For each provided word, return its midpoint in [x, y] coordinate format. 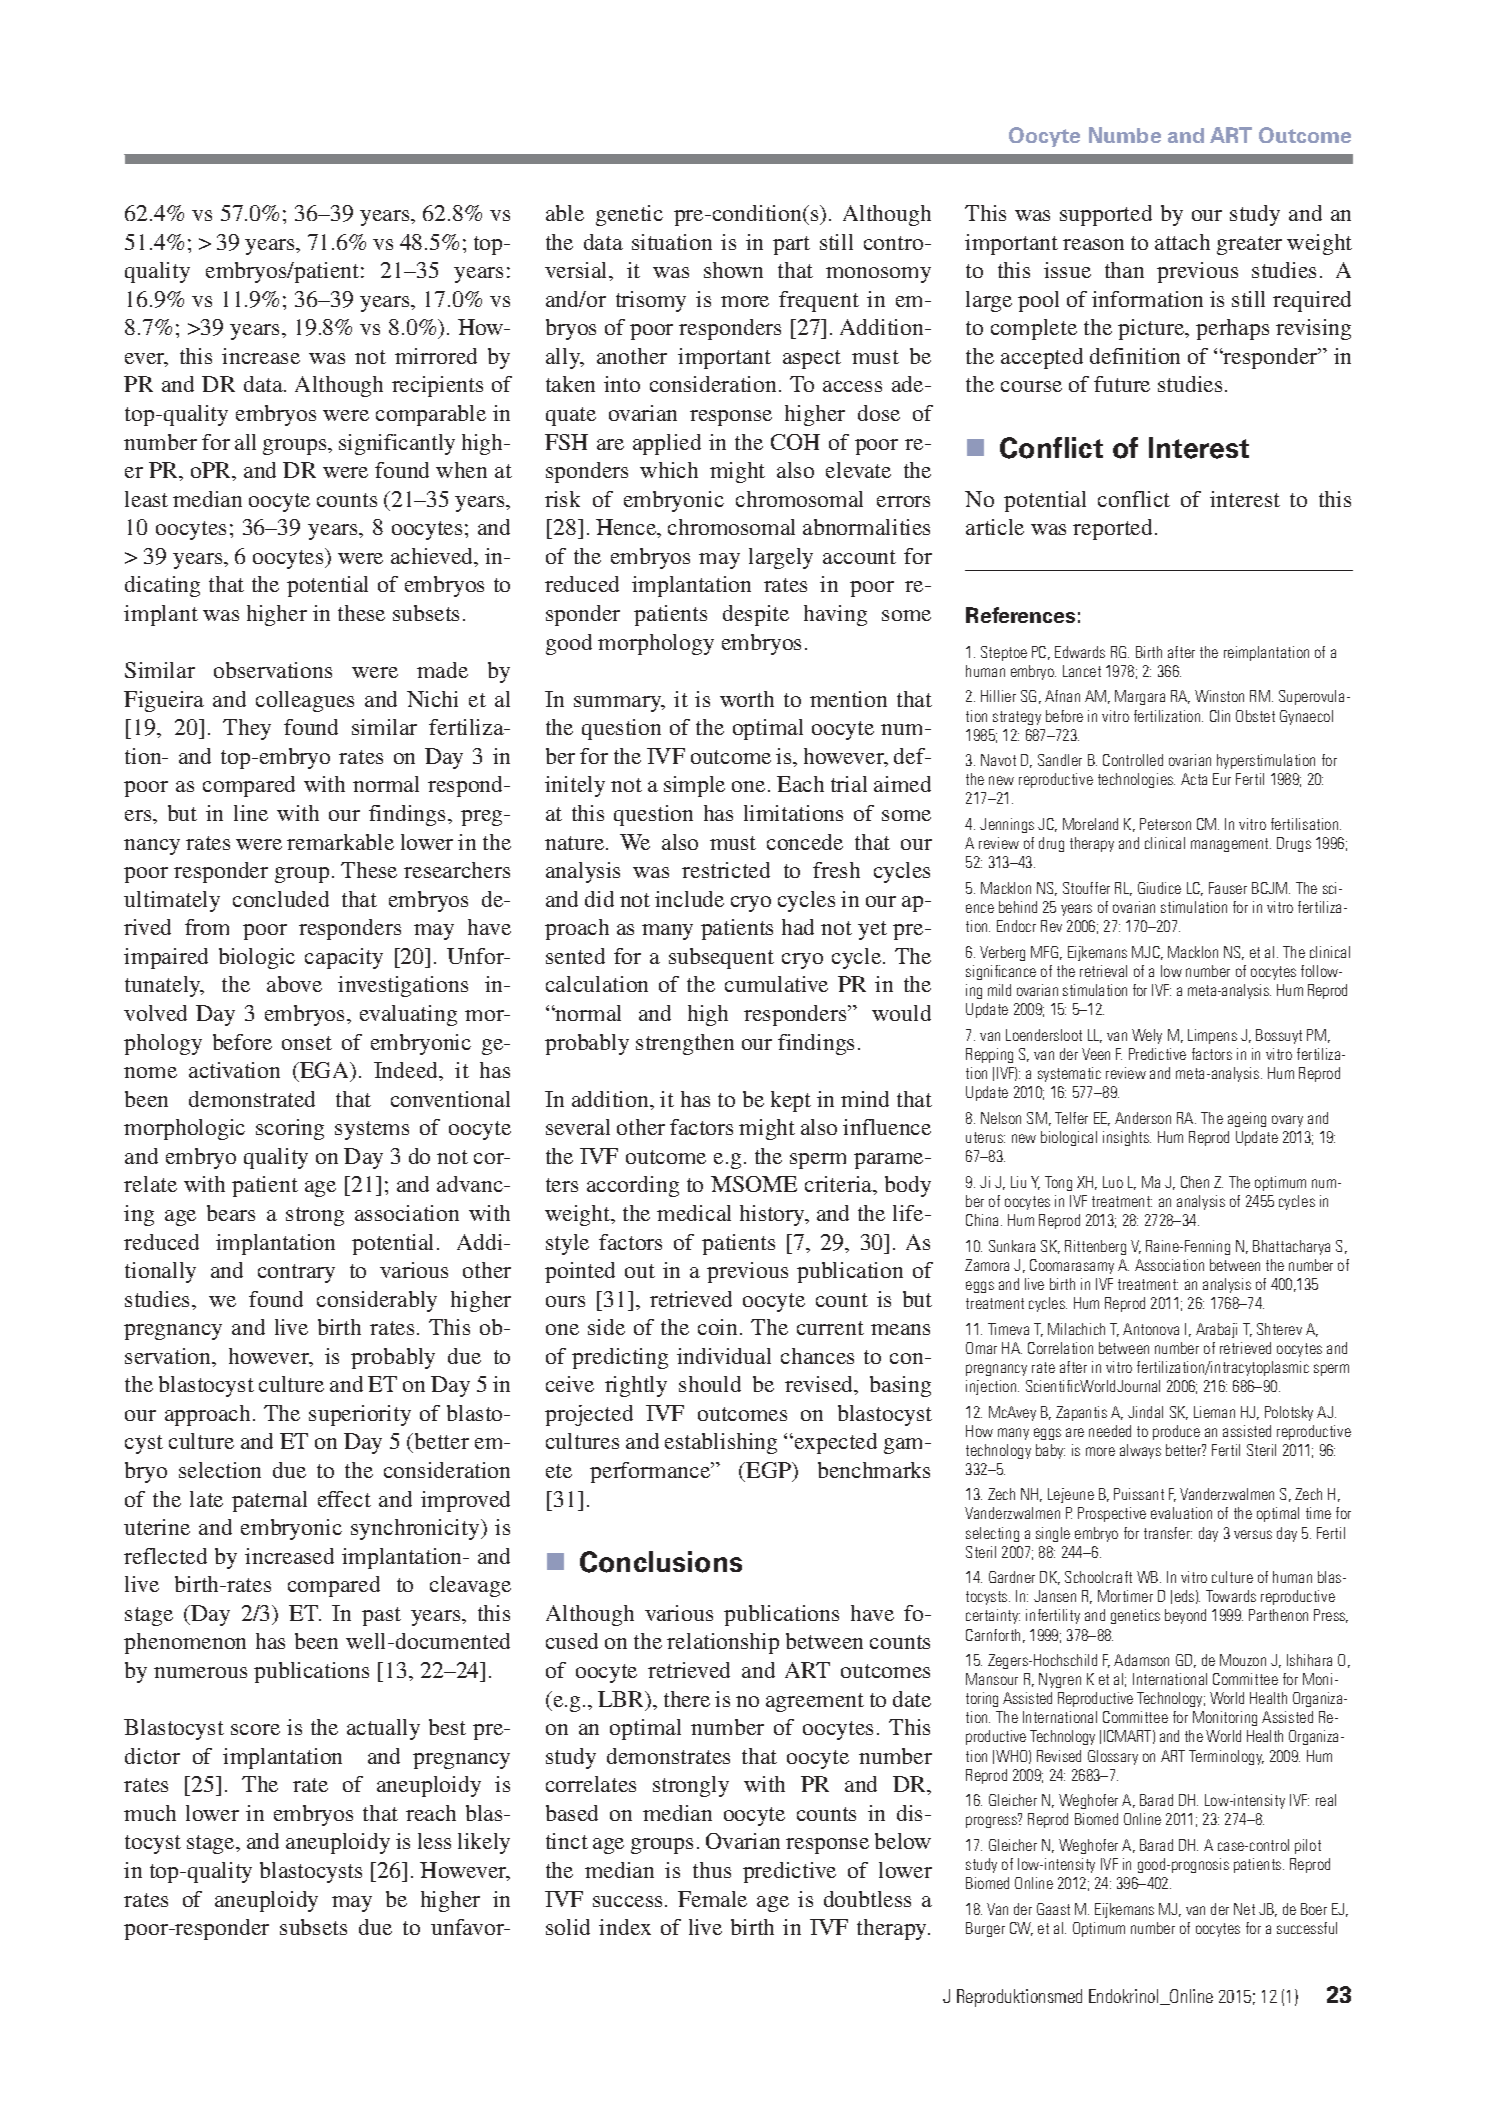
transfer [1168, 1533]
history [774, 1215]
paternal [269, 1501]
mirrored [436, 356]
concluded [281, 899]
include [689, 899]
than [1124, 270]
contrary [296, 1273]
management [1231, 845]
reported [1114, 529]
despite [756, 615]
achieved [433, 557]
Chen [1195, 1182]
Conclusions [661, 1562]
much [150, 1813]
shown [733, 270]
